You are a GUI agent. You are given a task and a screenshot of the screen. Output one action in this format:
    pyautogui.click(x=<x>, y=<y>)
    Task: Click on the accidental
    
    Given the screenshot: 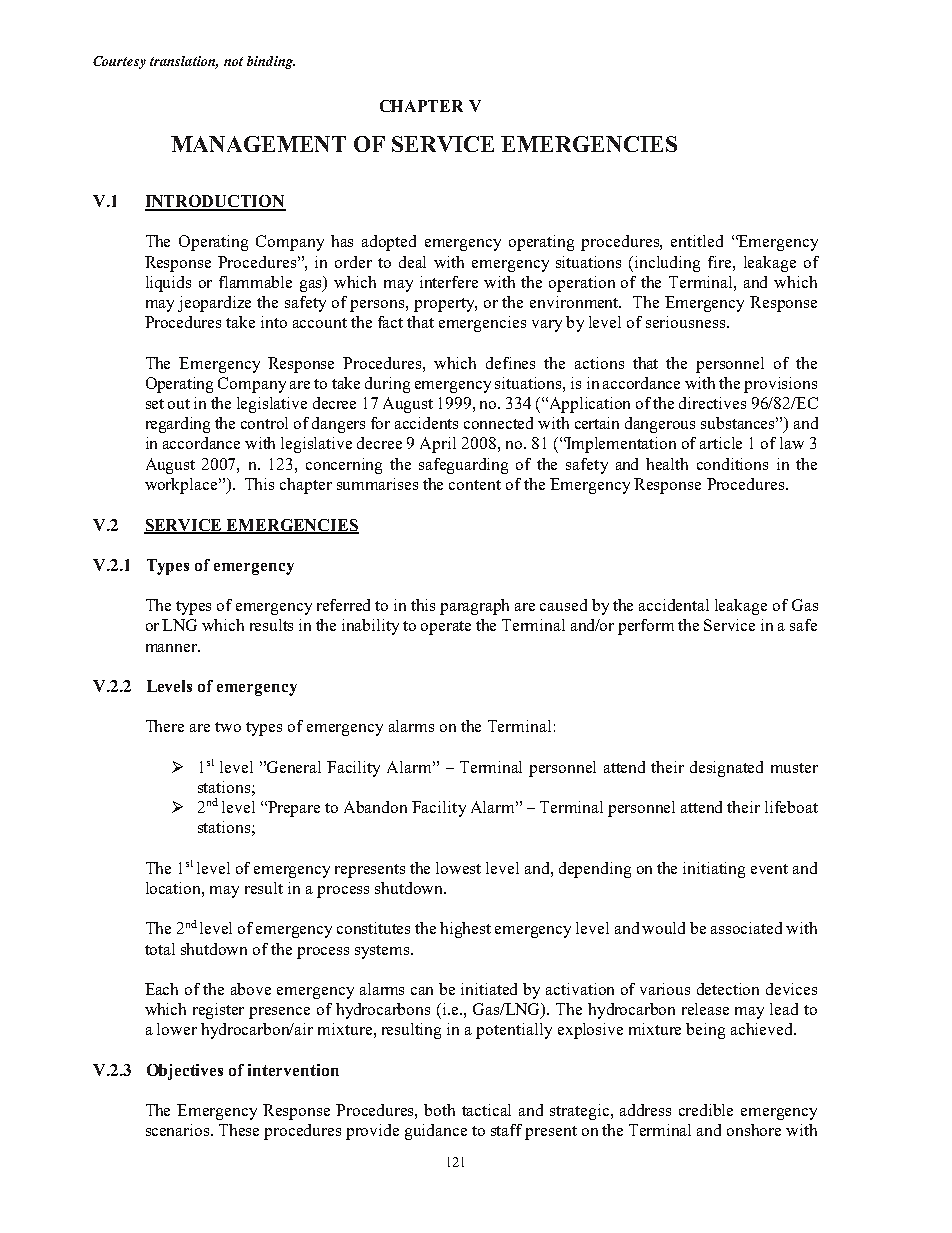 What is the action you would take?
    pyautogui.click(x=674, y=605)
